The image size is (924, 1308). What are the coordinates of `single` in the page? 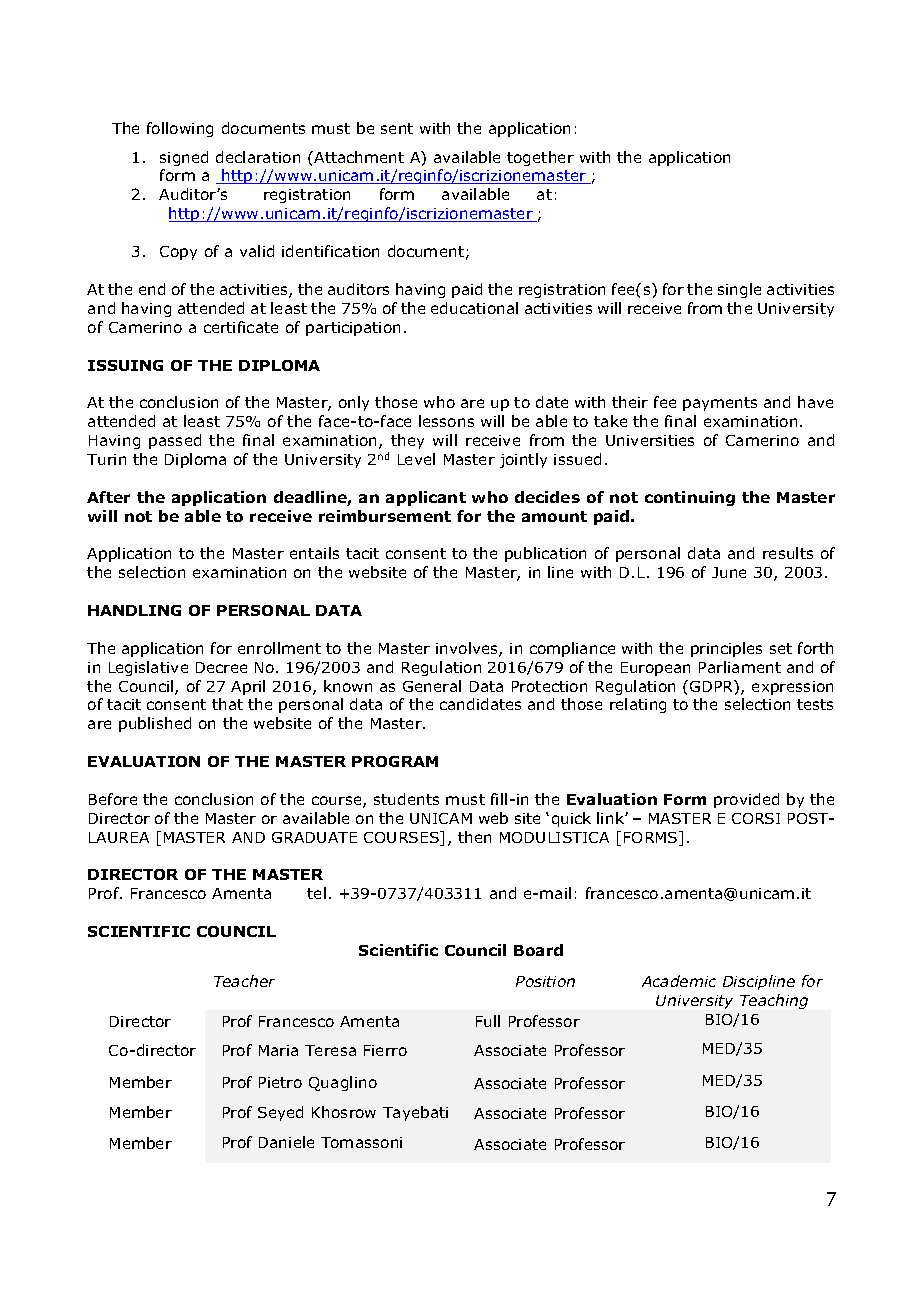 It's located at (739, 290).
